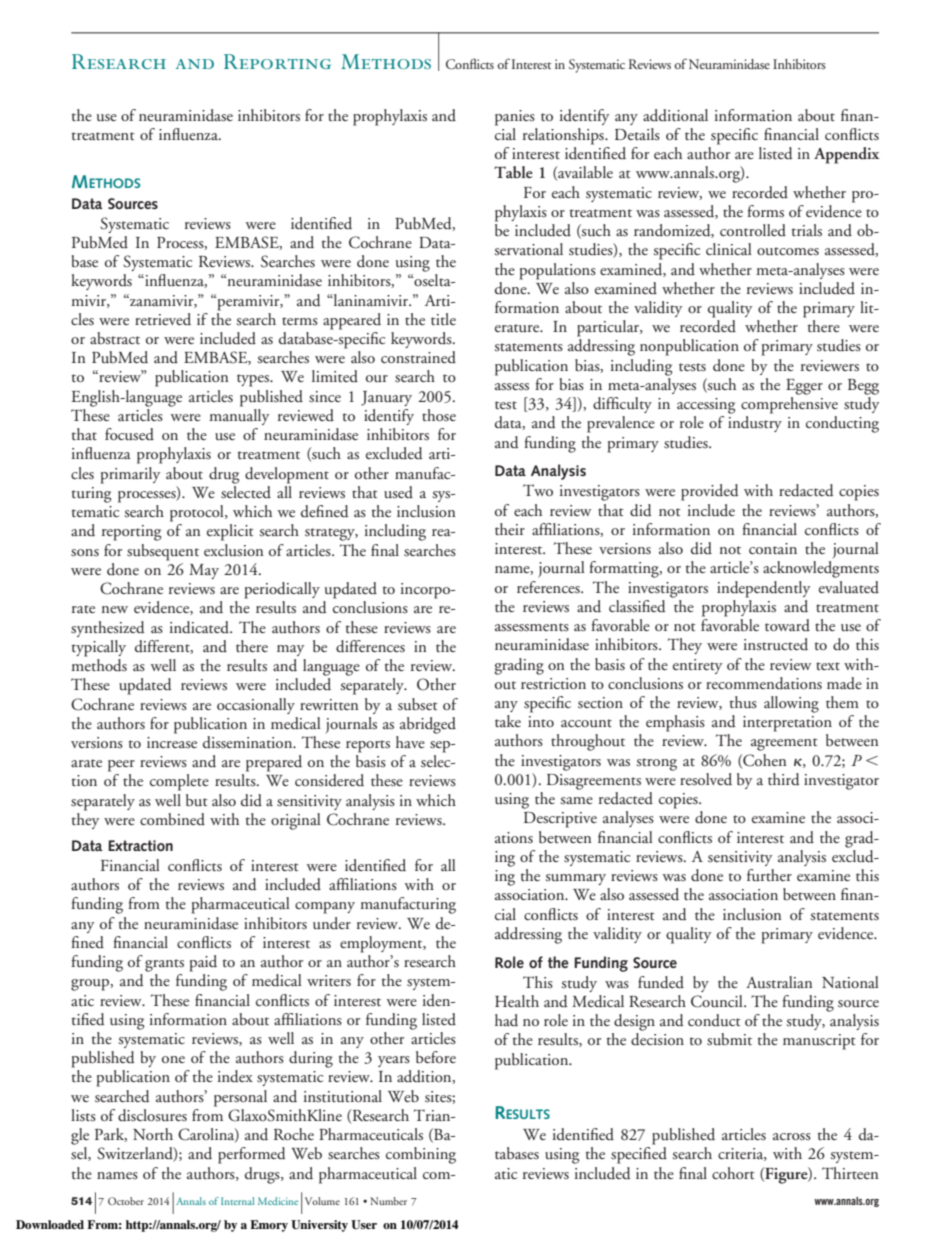 Image resolution: width=952 pixels, height=1248 pixels. What do you see at coordinates (239, 415) in the document?
I see `manually` at bounding box center [239, 415].
